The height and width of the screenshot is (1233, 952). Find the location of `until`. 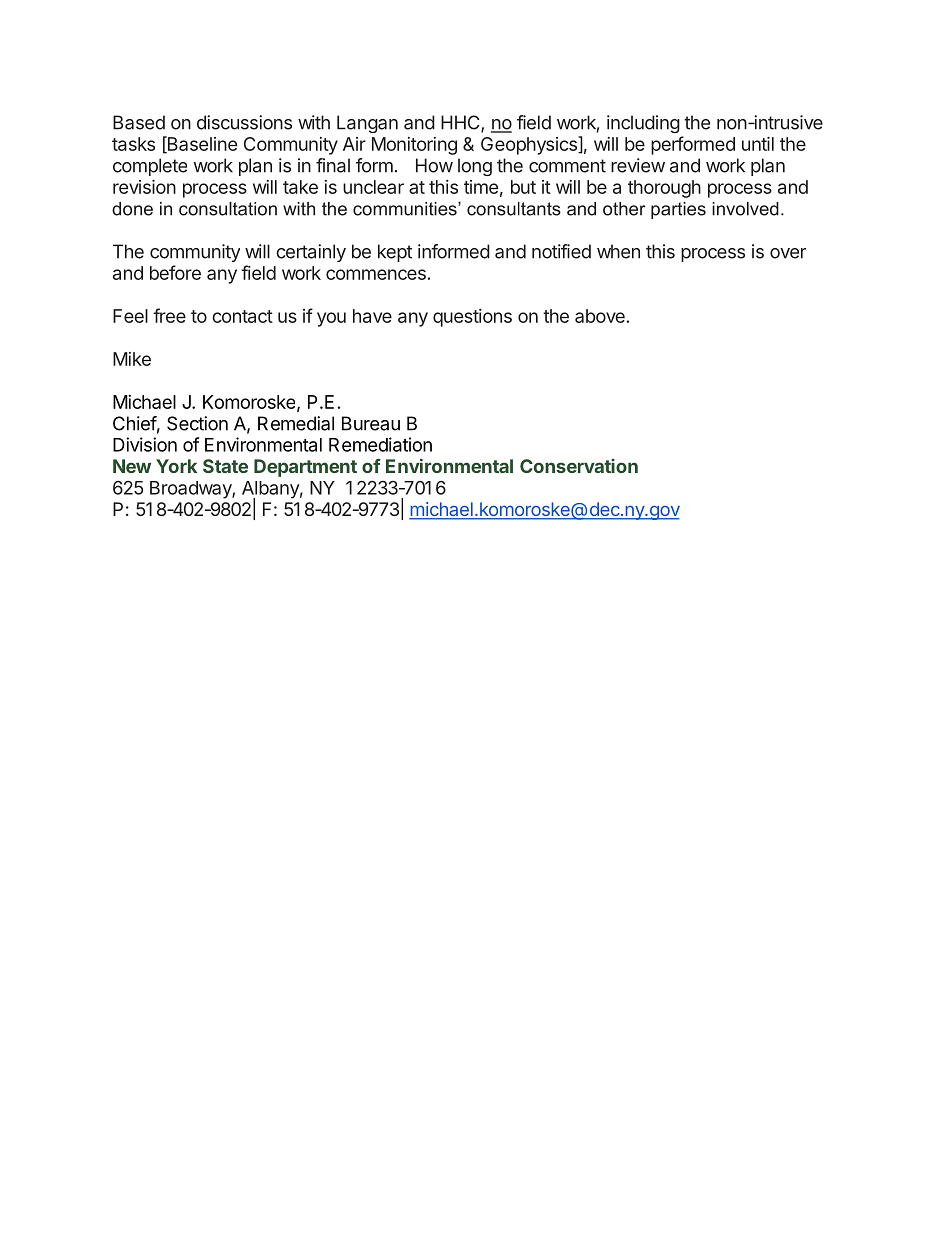

until is located at coordinates (758, 144).
